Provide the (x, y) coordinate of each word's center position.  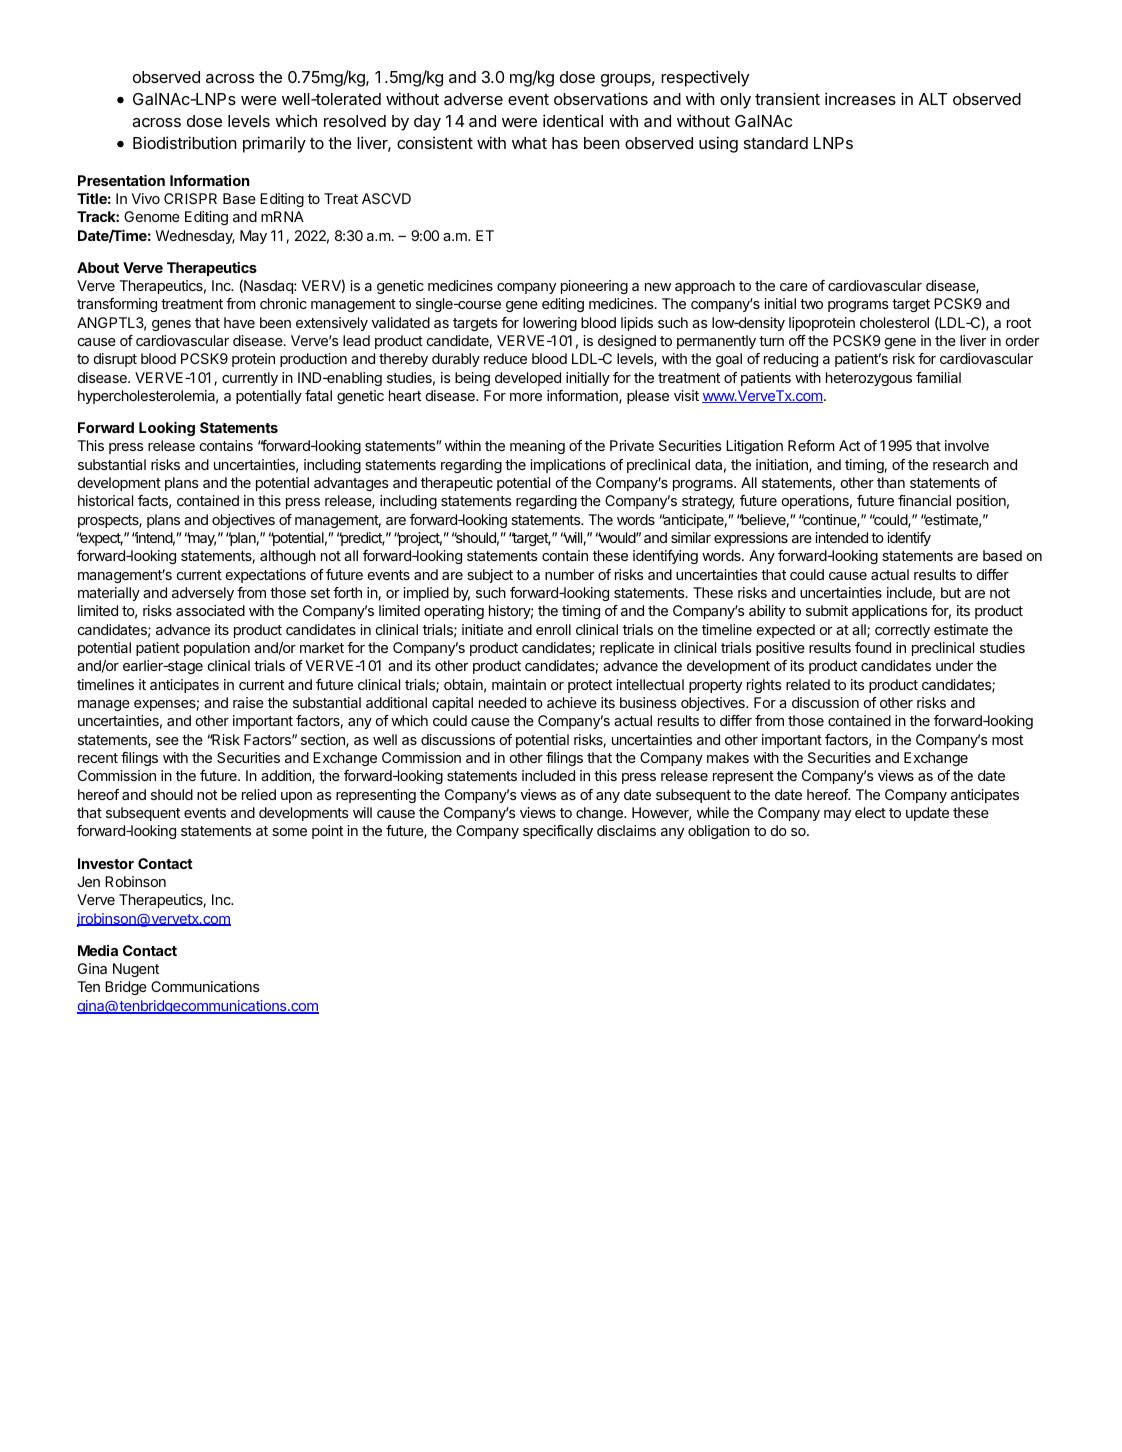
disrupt (115, 360)
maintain (519, 684)
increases (860, 98)
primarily (274, 144)
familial (938, 377)
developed (528, 379)
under (954, 665)
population (217, 649)
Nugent (136, 970)
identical (573, 120)
